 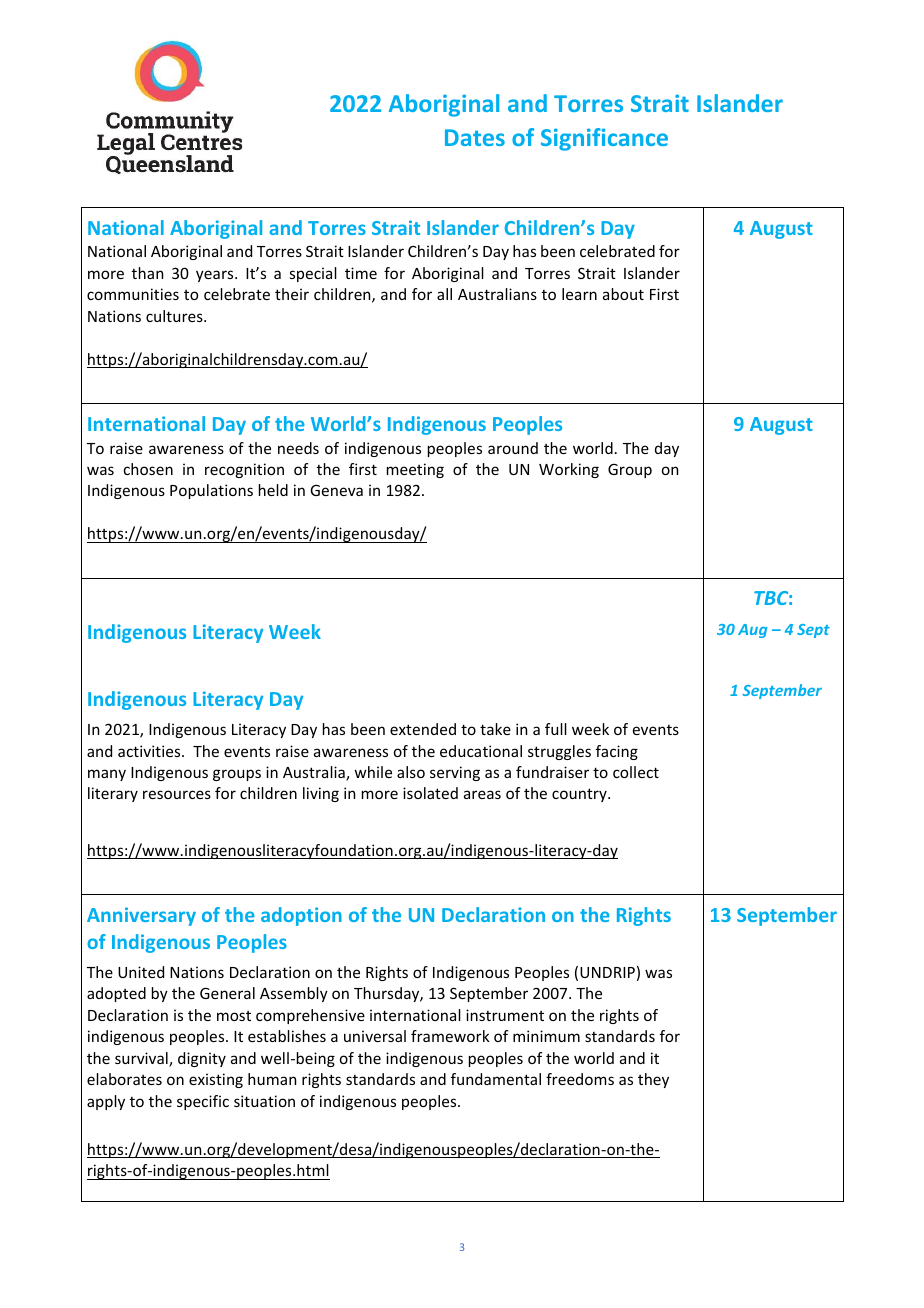 I want to click on universal, so click(x=375, y=1036).
